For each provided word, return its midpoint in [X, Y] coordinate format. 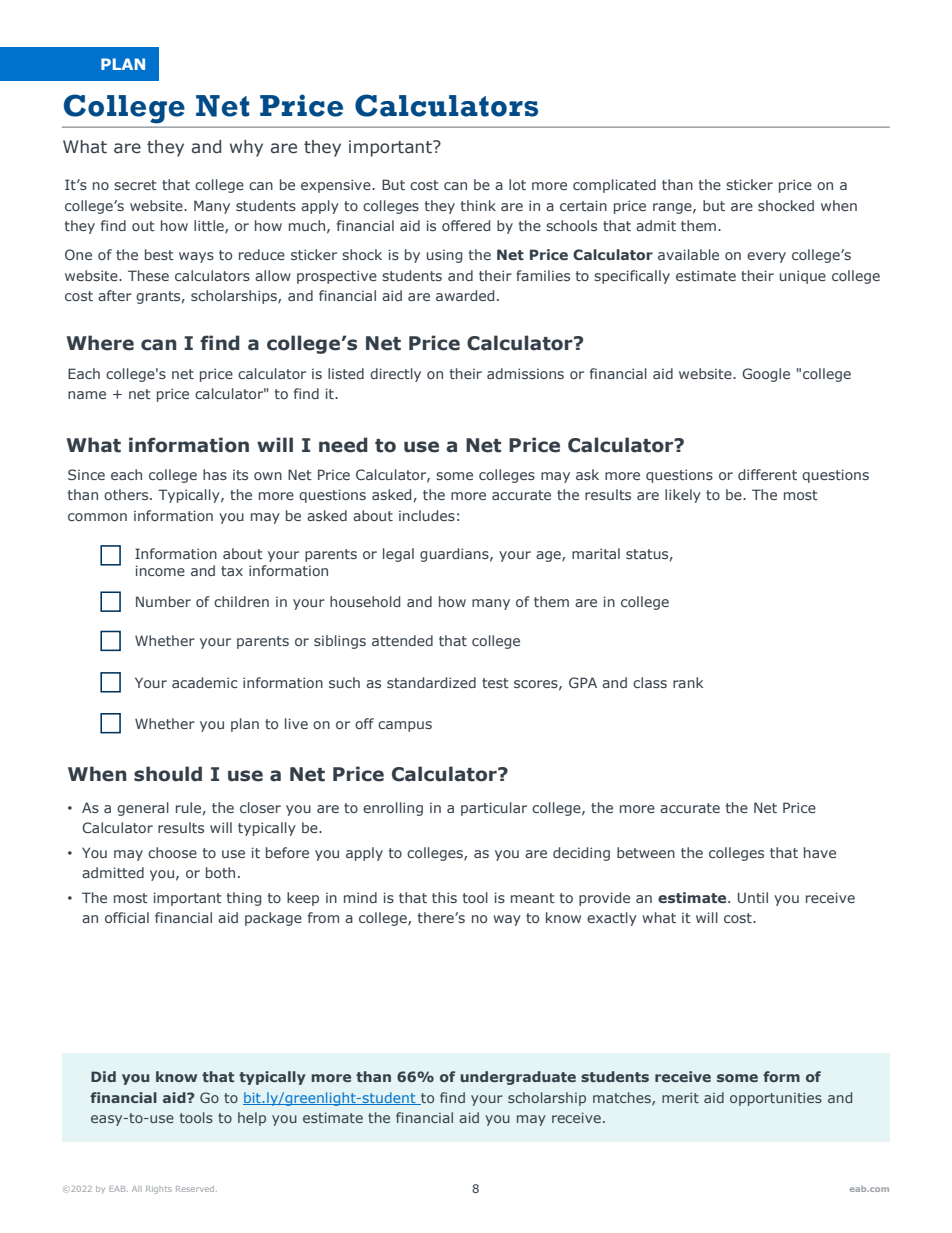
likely [683, 496]
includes [427, 515]
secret [135, 185]
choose [172, 852]
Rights [159, 1190]
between [646, 852]
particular [494, 809]
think [478, 205]
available [688, 254]
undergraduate [518, 1078]
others [127, 494]
